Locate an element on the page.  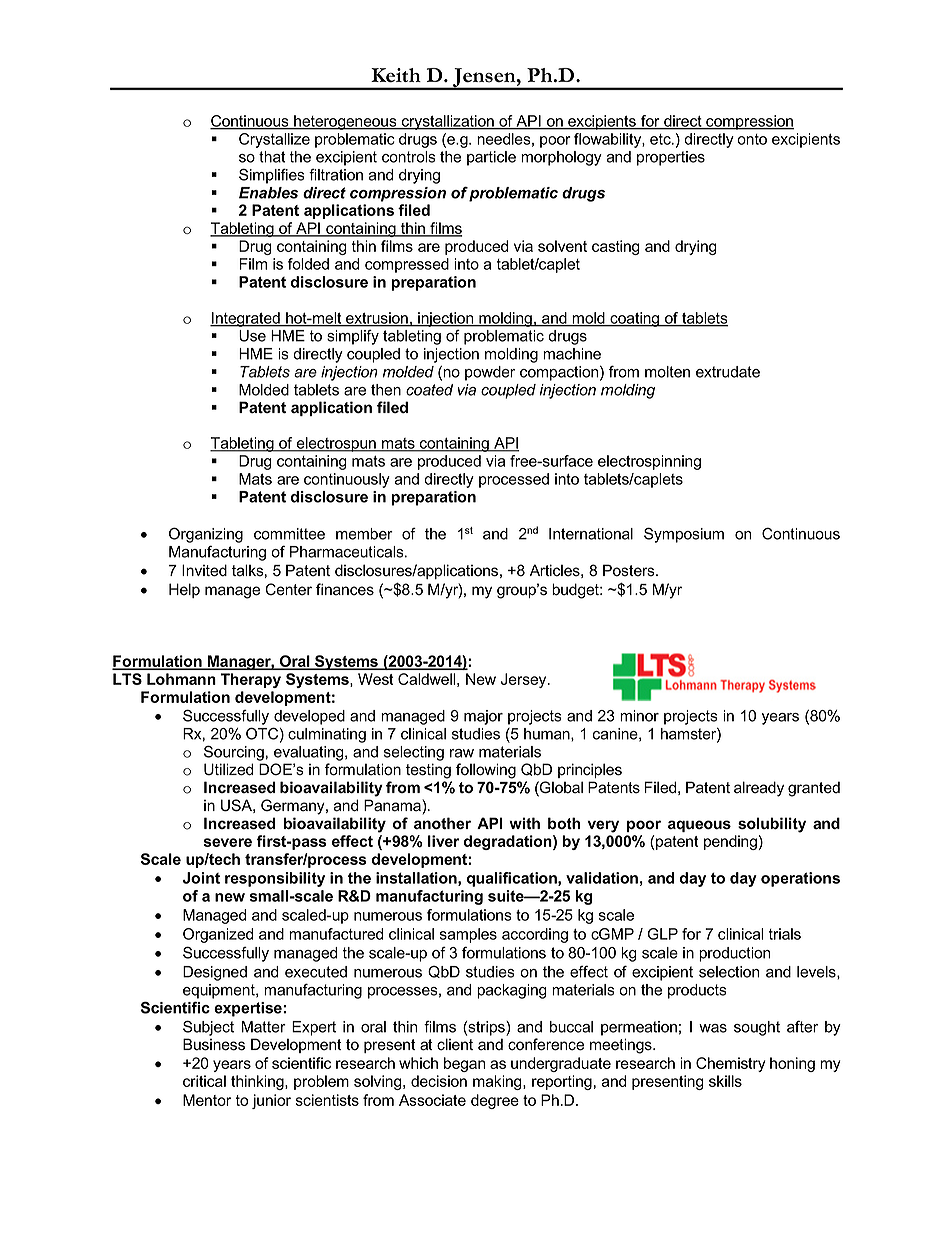
that is located at coordinates (272, 157).
